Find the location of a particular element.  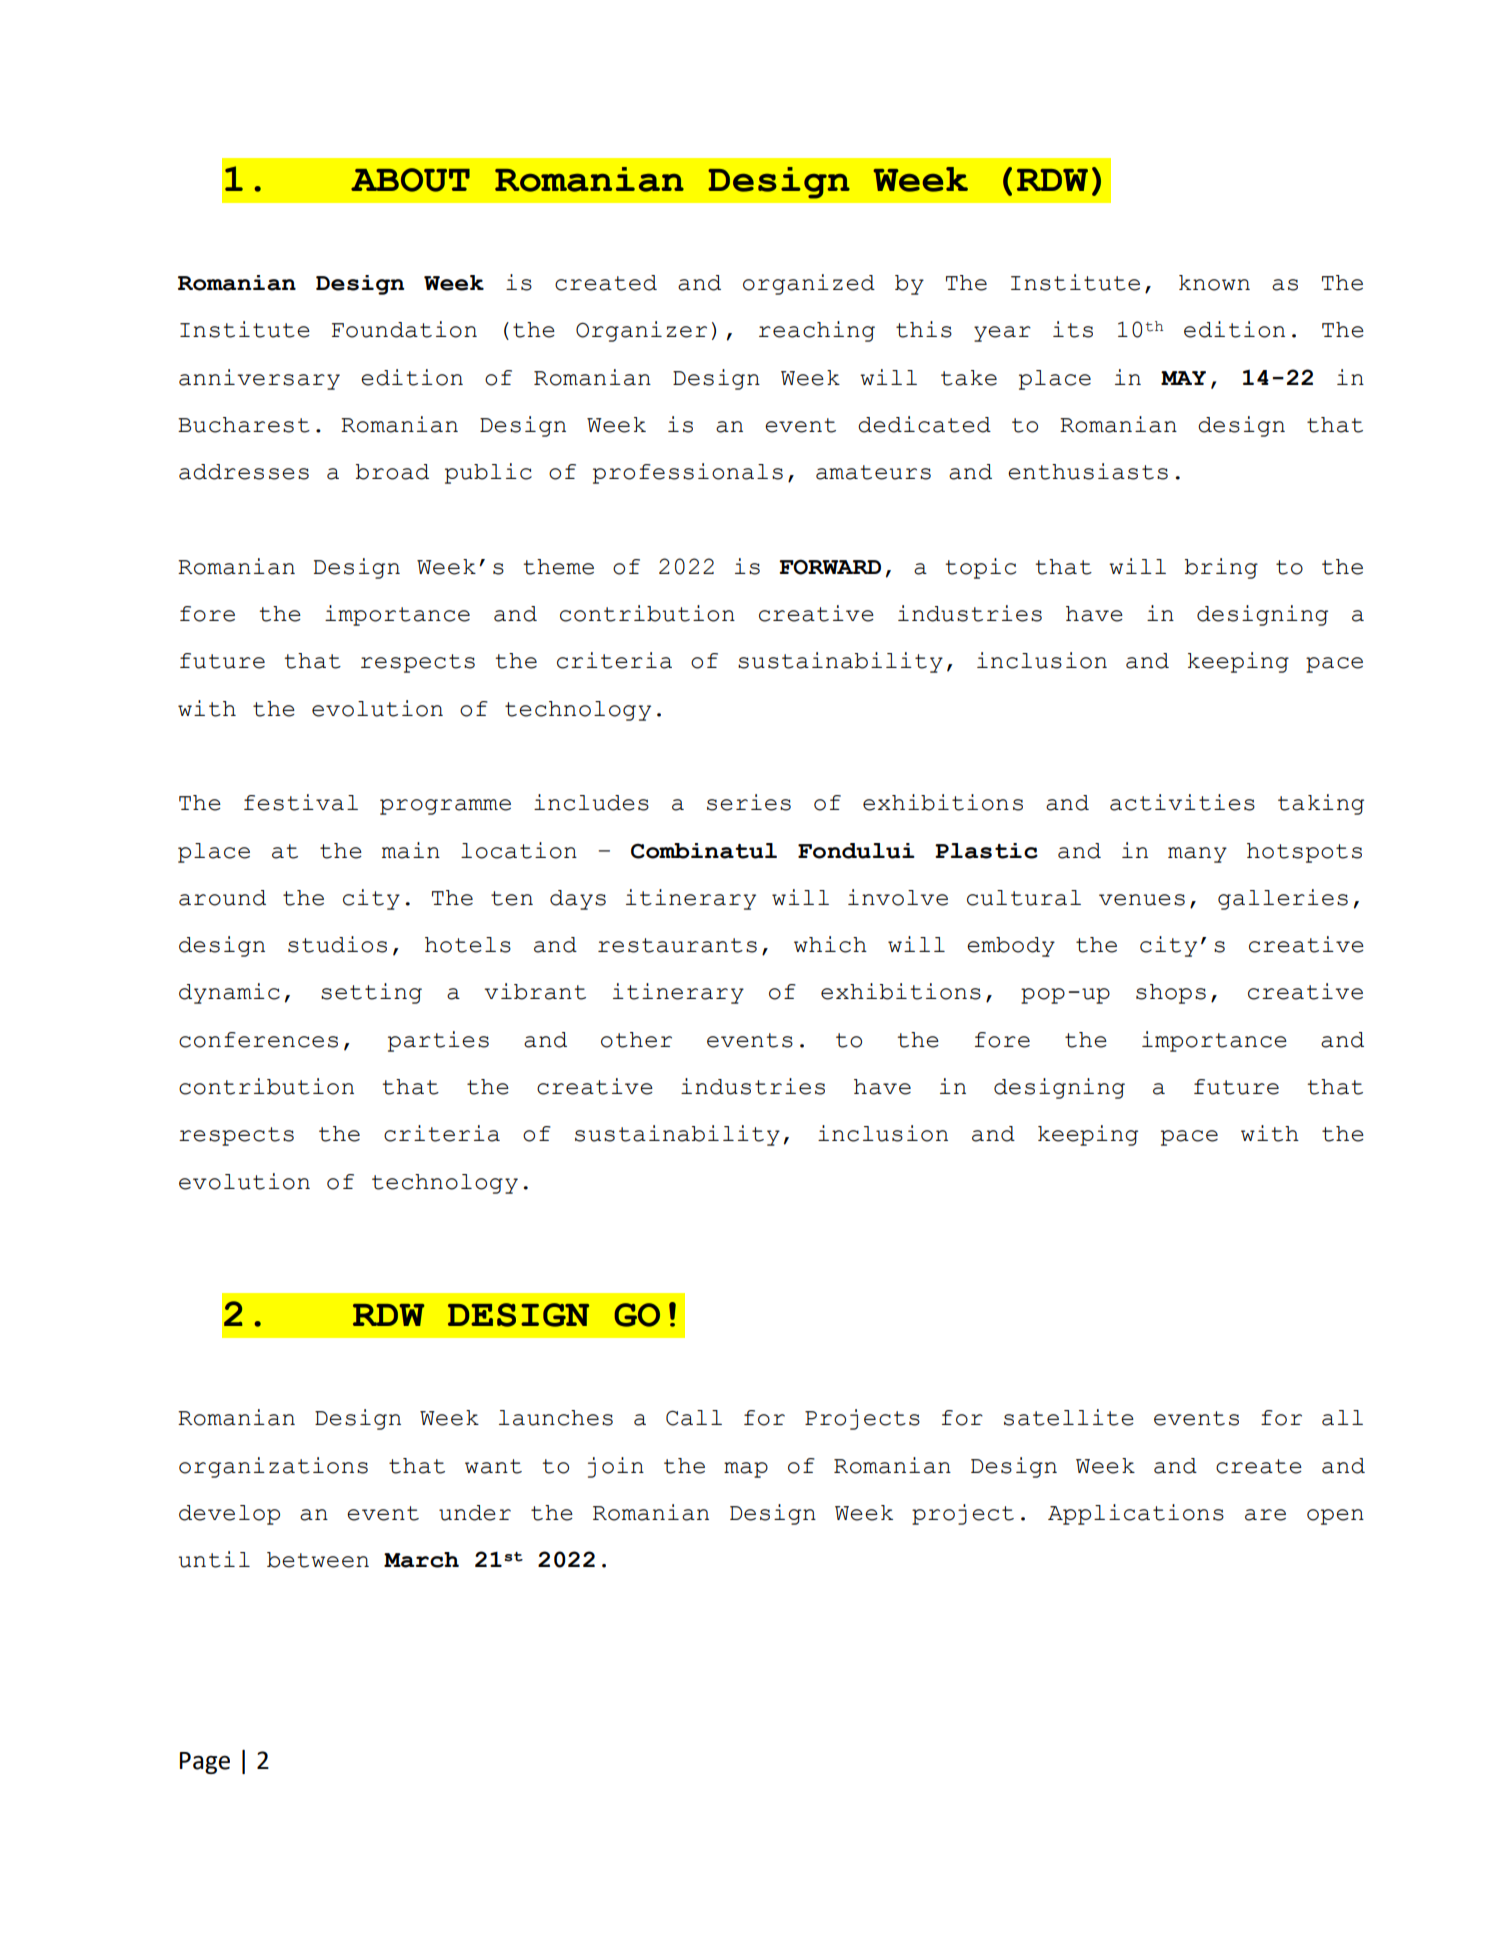

shops is located at coordinates (1171, 994).
